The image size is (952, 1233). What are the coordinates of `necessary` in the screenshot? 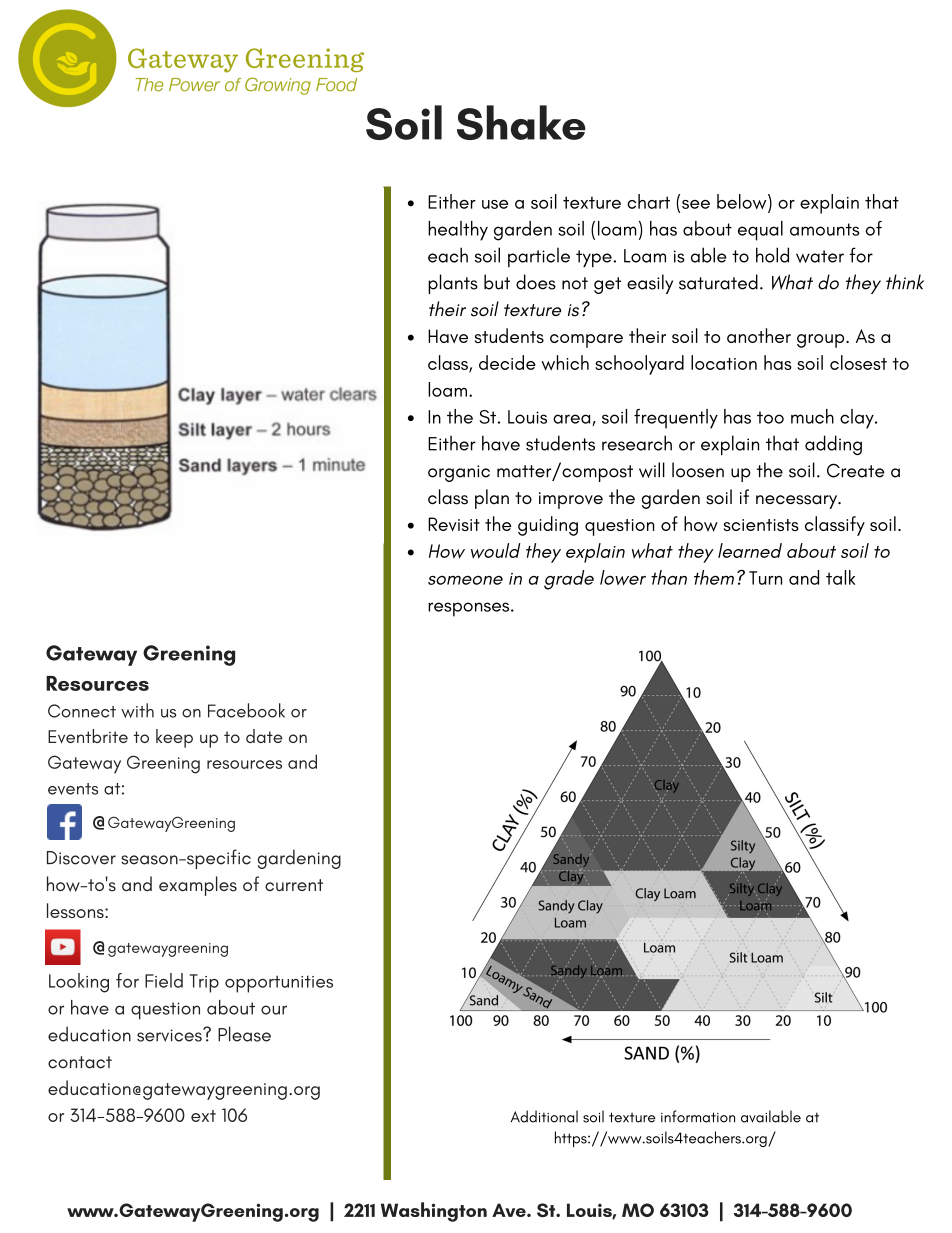 It's located at (798, 502).
